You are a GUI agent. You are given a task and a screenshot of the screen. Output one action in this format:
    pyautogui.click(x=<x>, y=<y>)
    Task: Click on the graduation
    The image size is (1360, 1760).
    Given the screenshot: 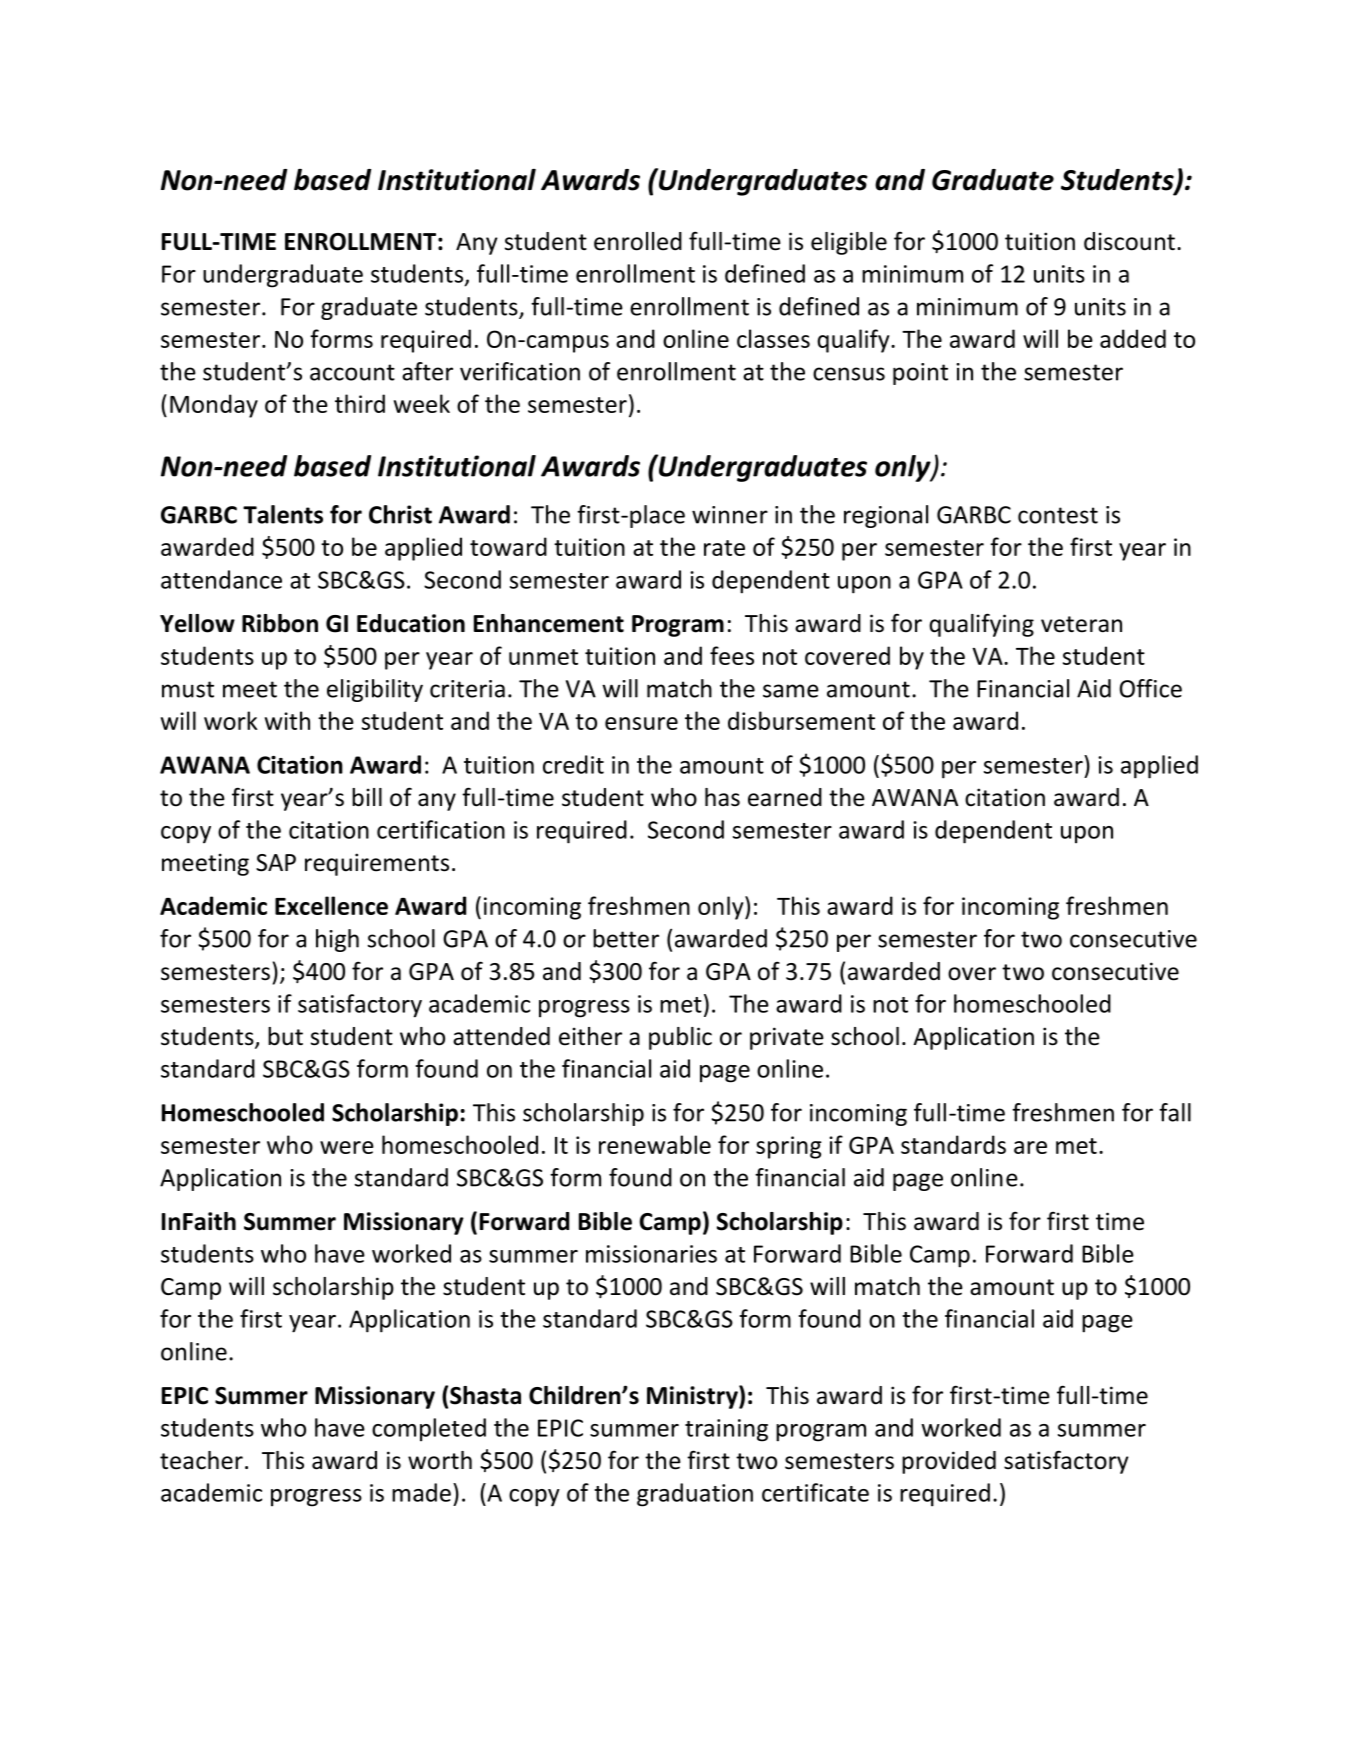 What is the action you would take?
    pyautogui.click(x=695, y=1495)
